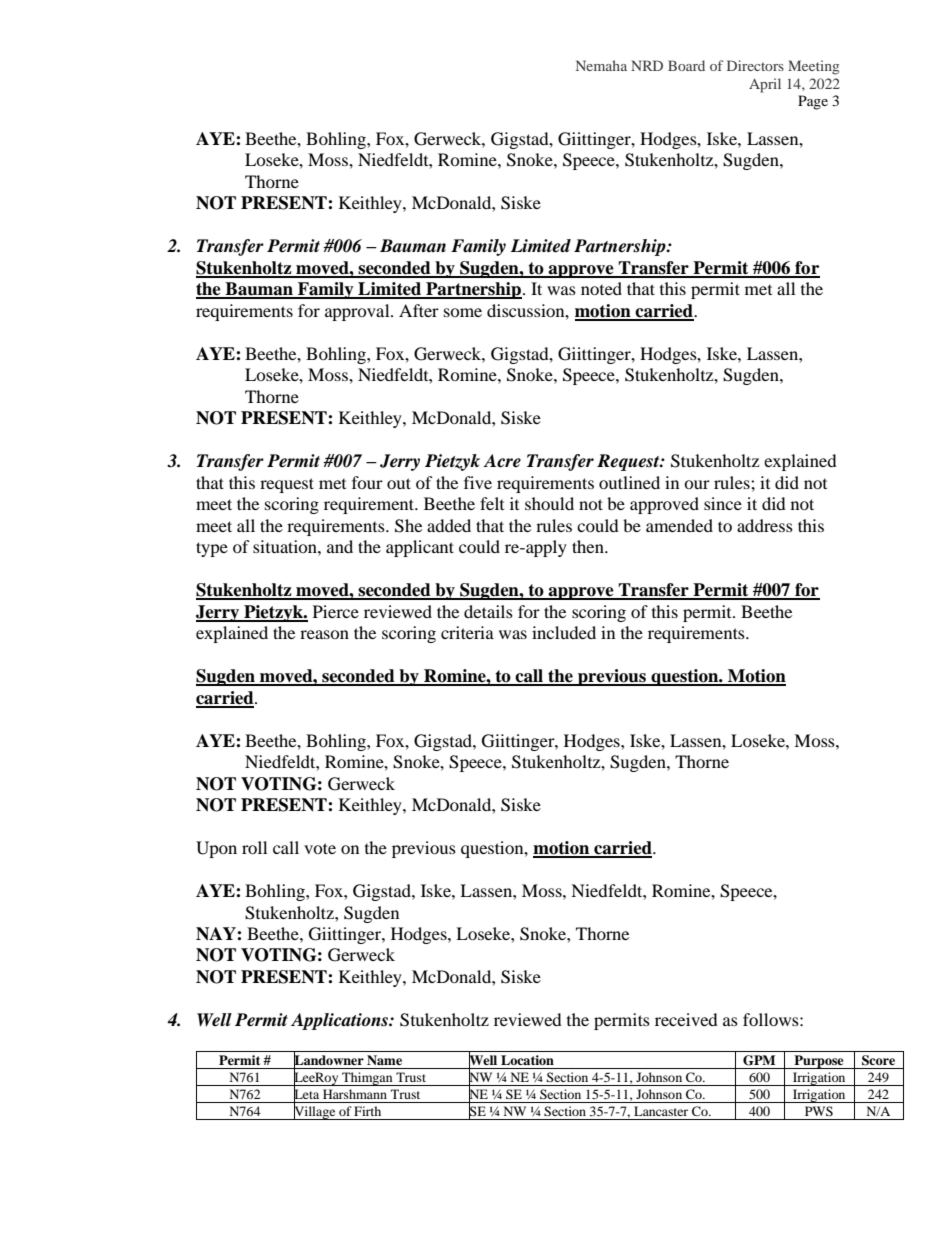 This screenshot has width=952, height=1233. Describe the element at coordinates (463, 312) in the screenshot. I see `some` at that location.
